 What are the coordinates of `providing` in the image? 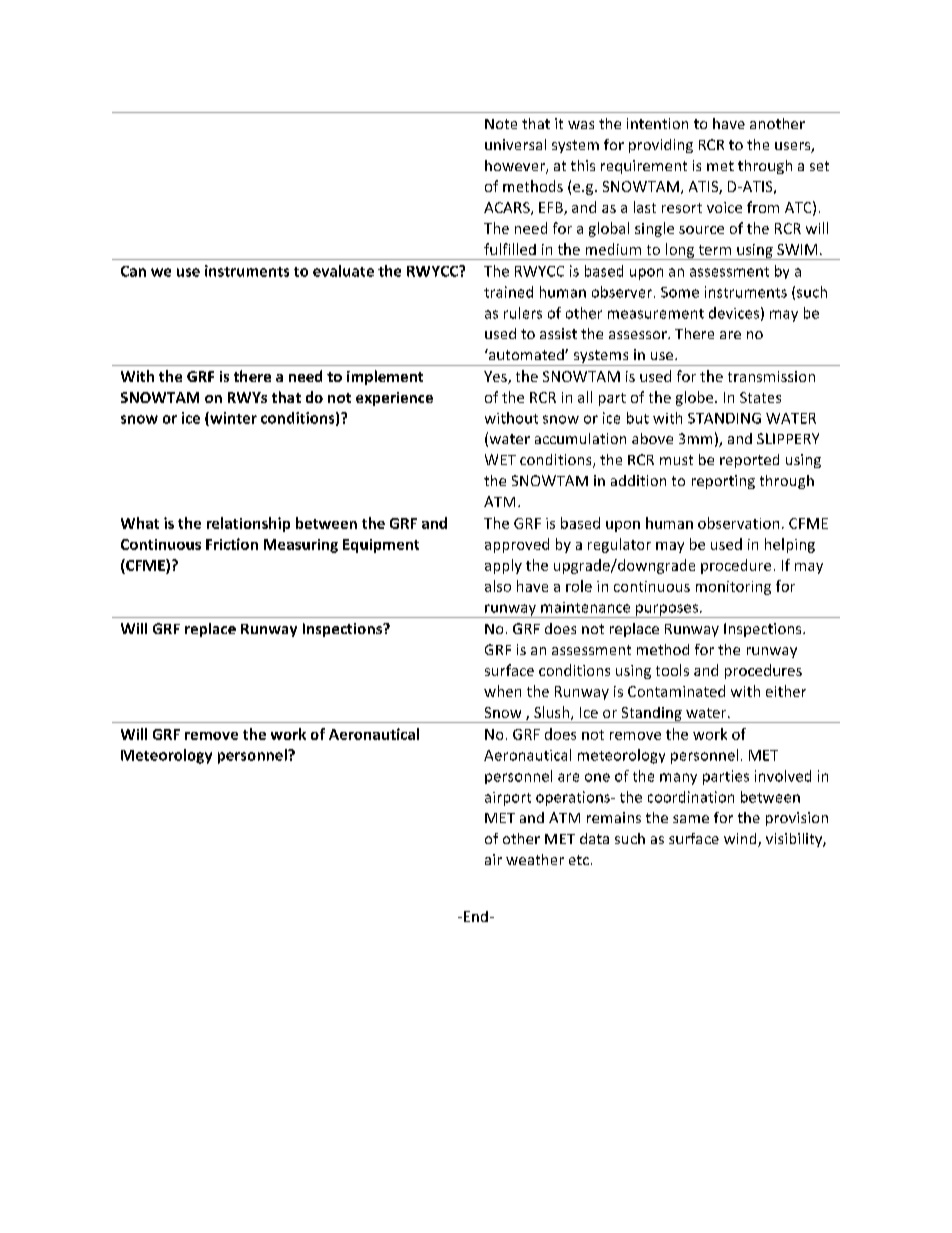 It's located at (661, 146).
